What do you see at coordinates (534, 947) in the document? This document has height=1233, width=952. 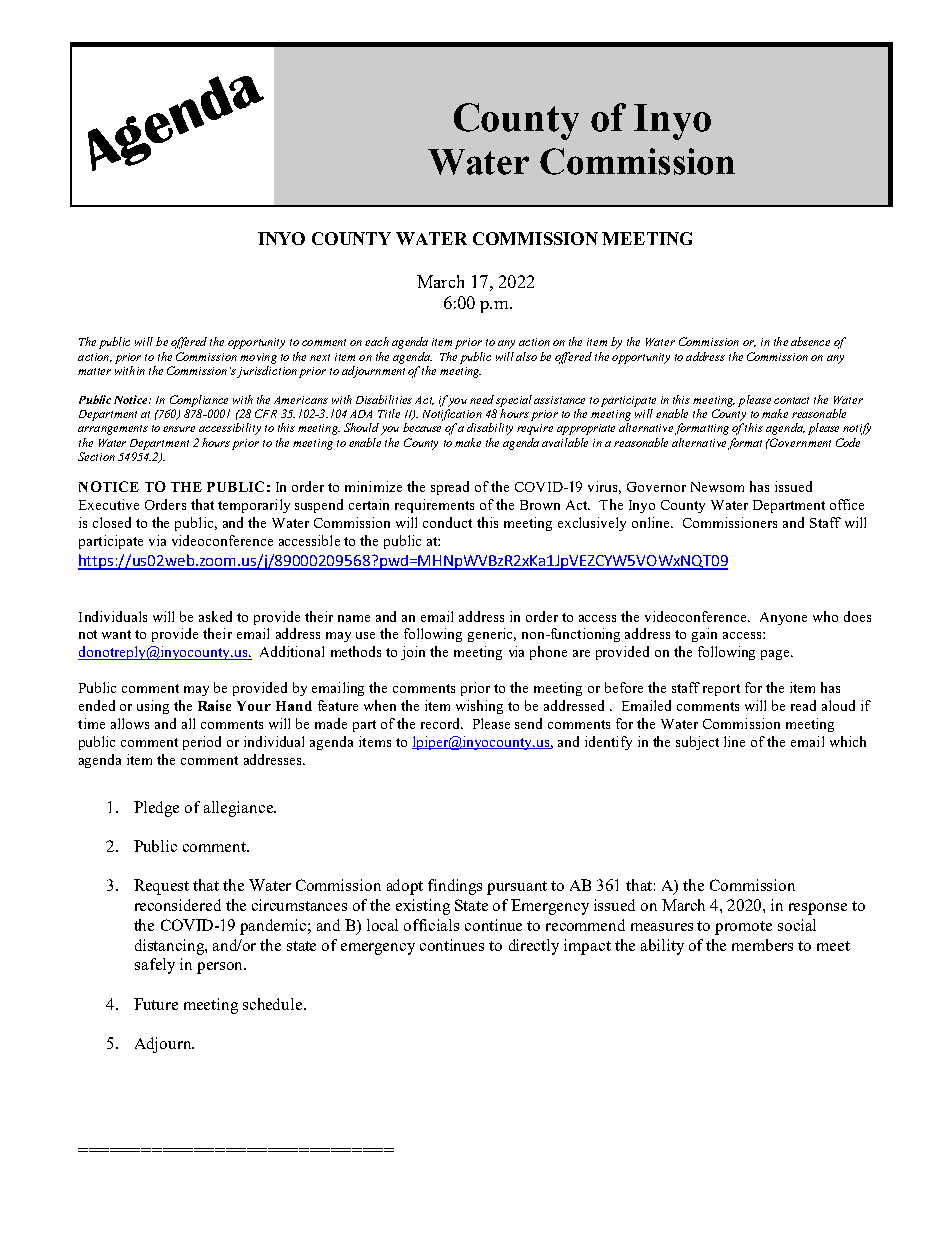 I see `directly` at bounding box center [534, 947].
